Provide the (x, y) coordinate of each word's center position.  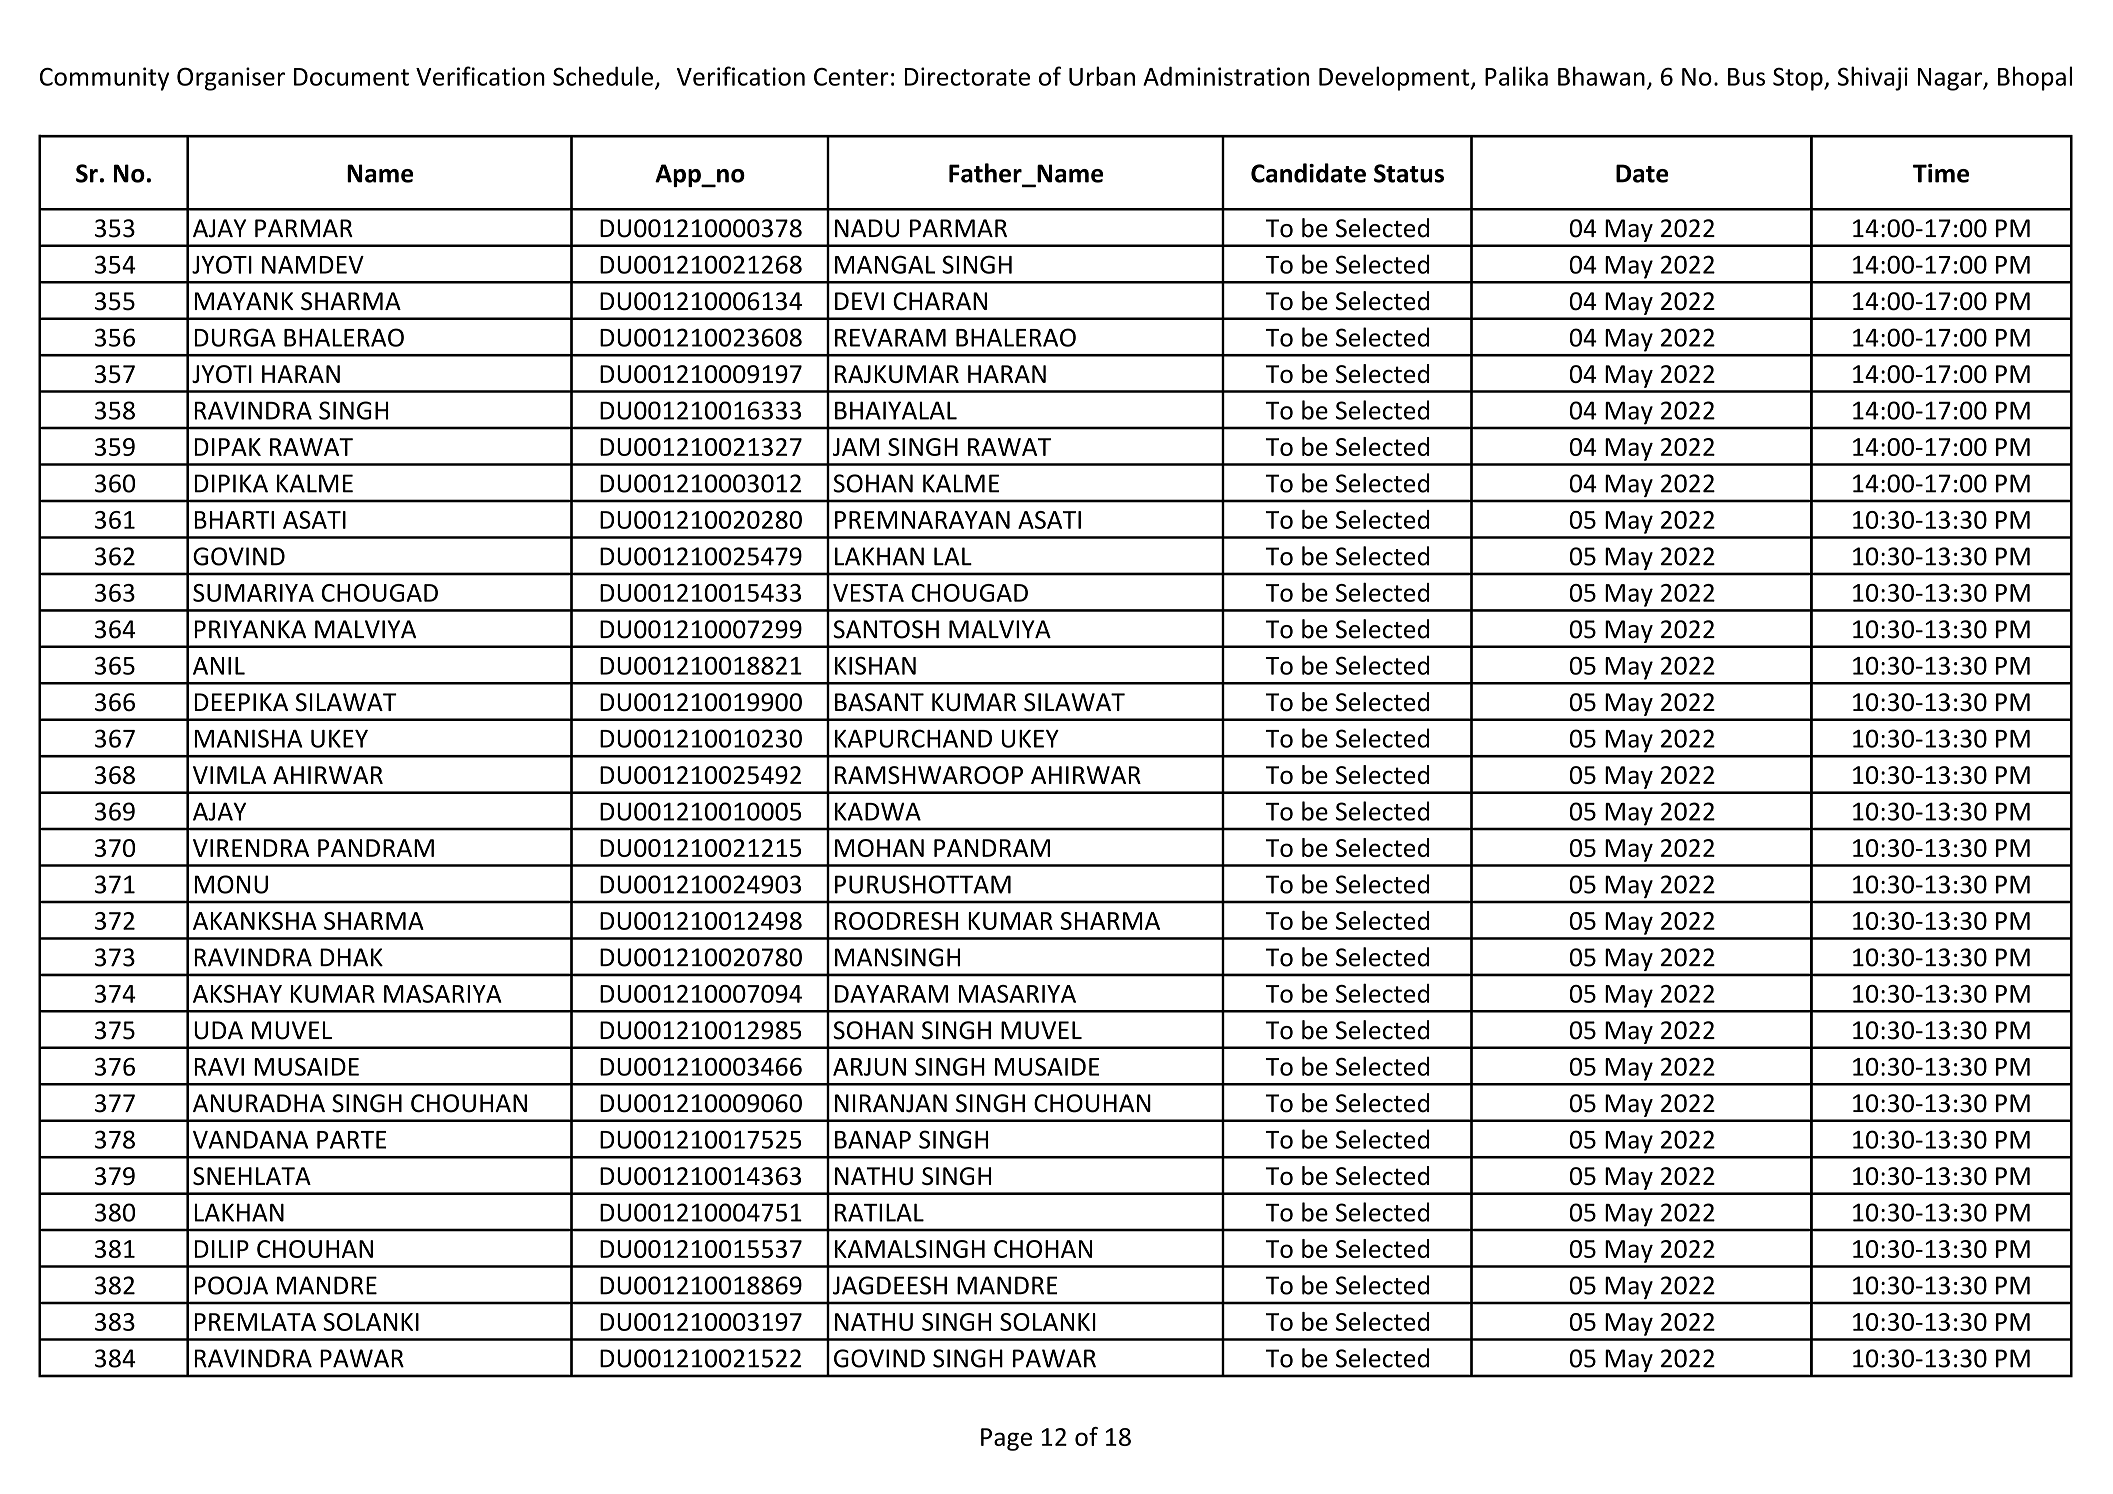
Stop (1799, 79)
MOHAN (879, 848)
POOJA (231, 1285)
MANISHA (248, 738)
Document (351, 77)
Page (1006, 1439)
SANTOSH (886, 629)
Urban (1102, 76)
